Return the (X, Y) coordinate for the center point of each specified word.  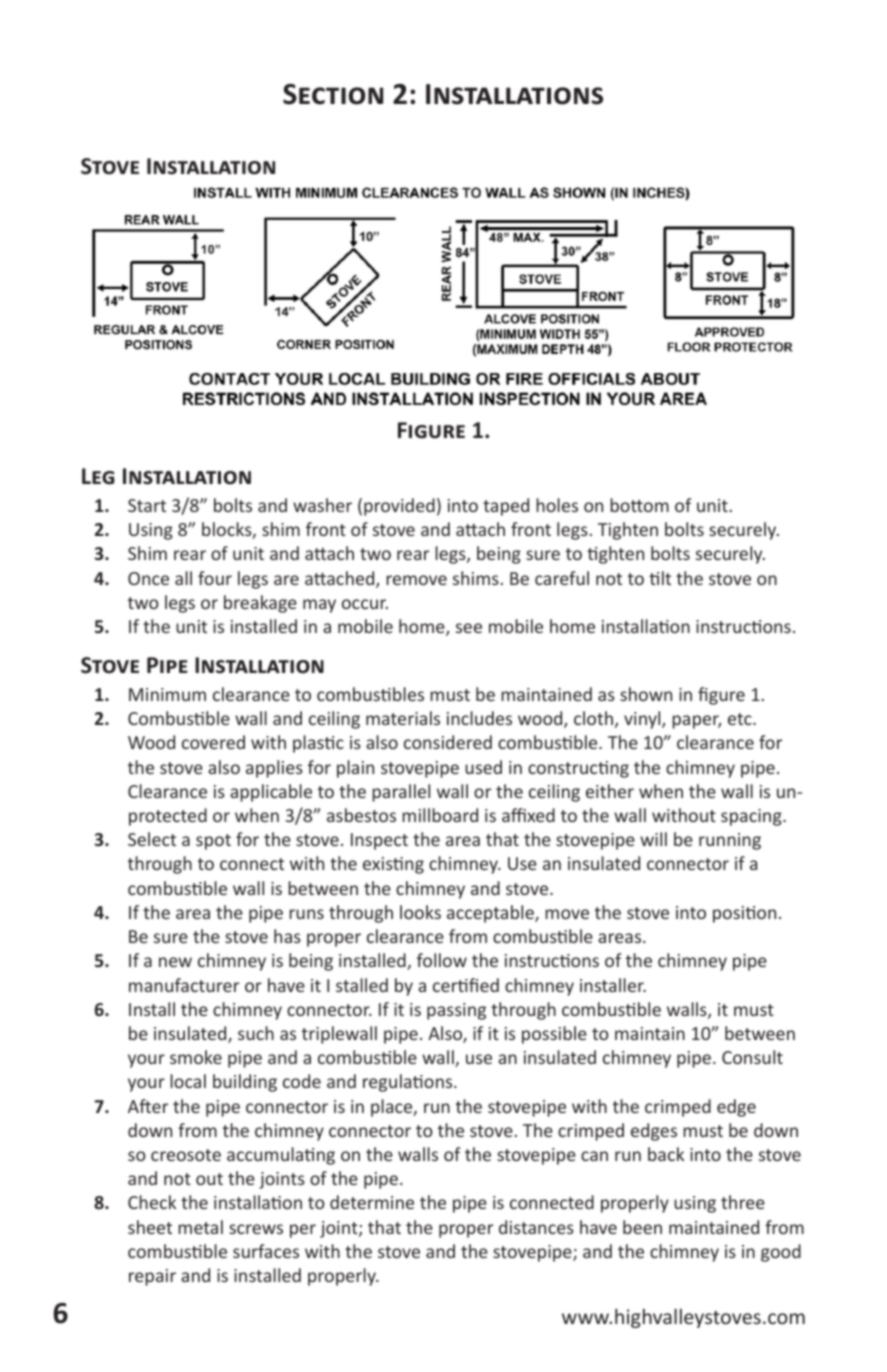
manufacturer (184, 985)
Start (147, 505)
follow (442, 960)
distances (536, 1227)
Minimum (167, 694)
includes (479, 718)
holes (557, 505)
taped (506, 507)
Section (333, 94)
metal (200, 1227)
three (743, 1202)
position (744, 914)
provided (399, 507)
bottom (639, 505)
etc (741, 719)
